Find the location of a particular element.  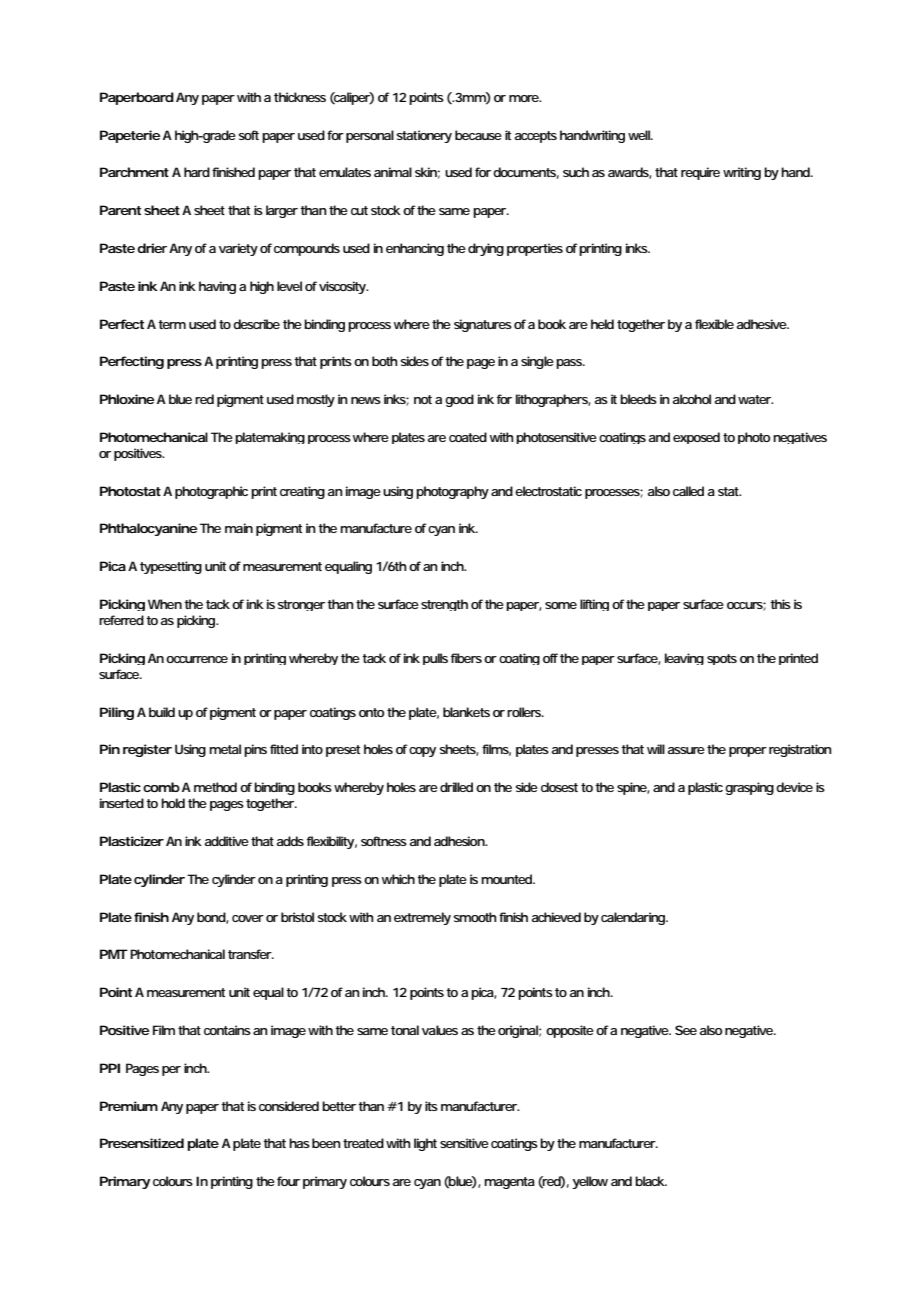

drilled is located at coordinates (456, 787).
